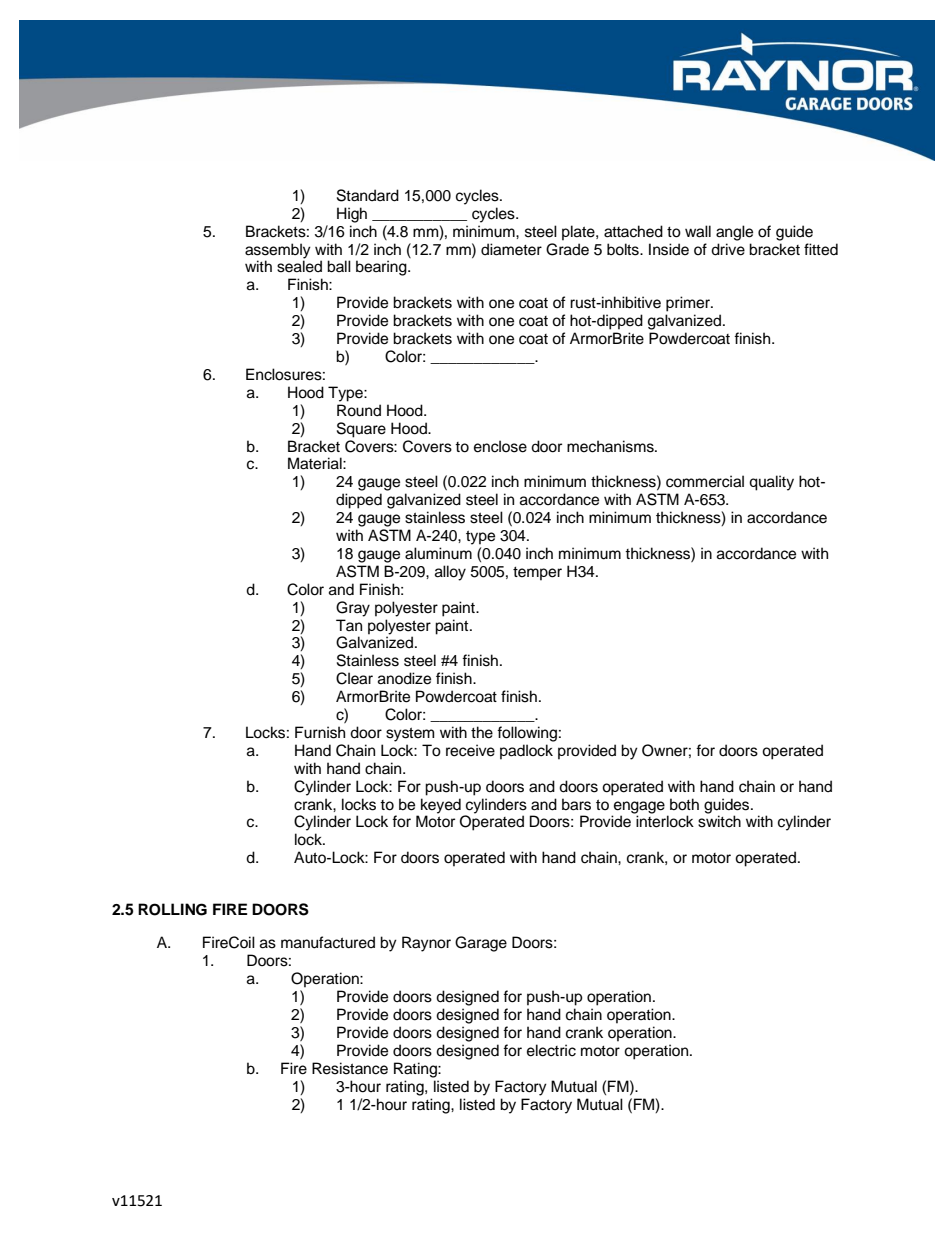 The width and height of the screenshot is (952, 1233). Describe the element at coordinates (511, 249) in the screenshot. I see `diameter` at that location.
